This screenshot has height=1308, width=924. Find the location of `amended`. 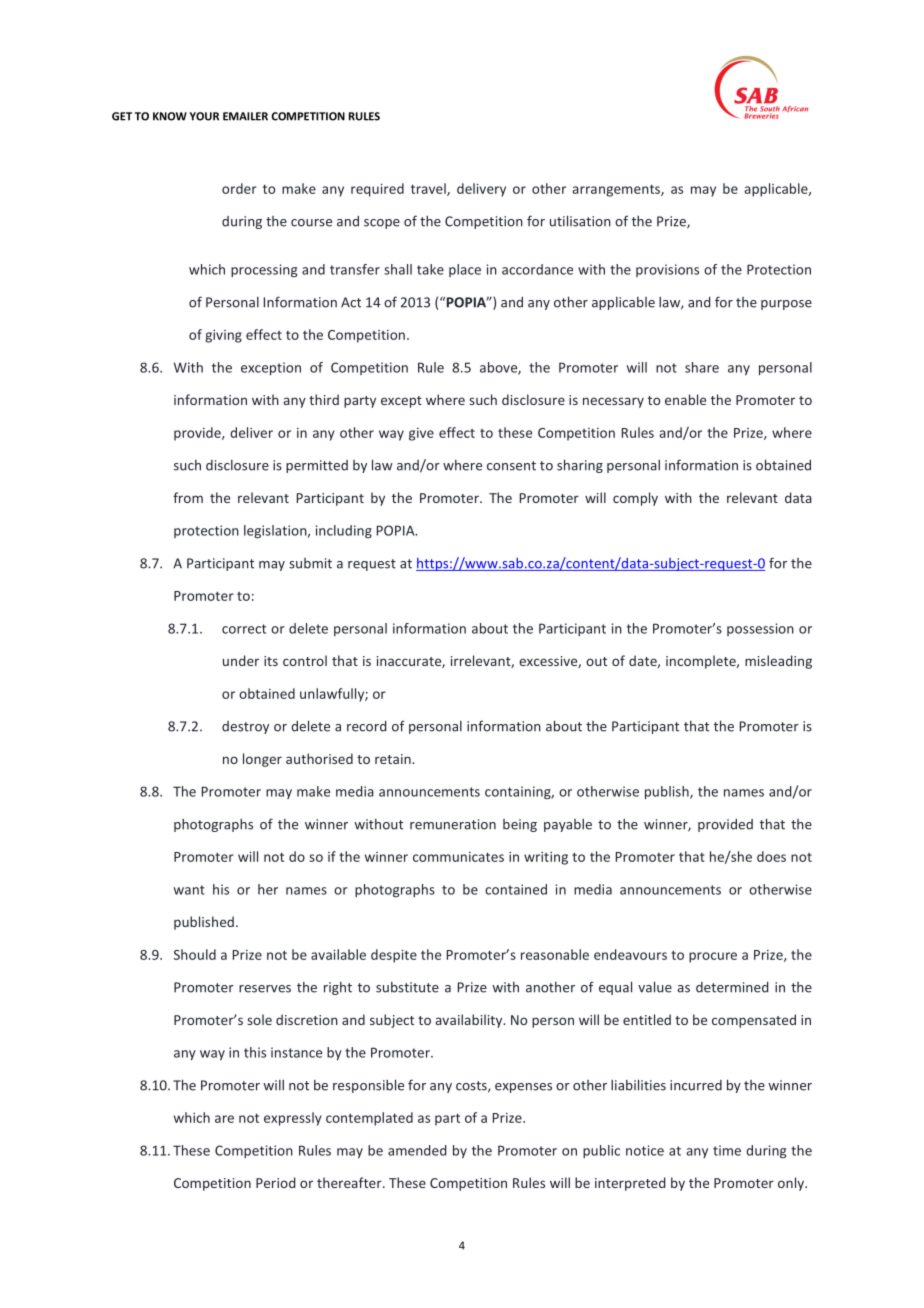

amended is located at coordinates (417, 1150).
